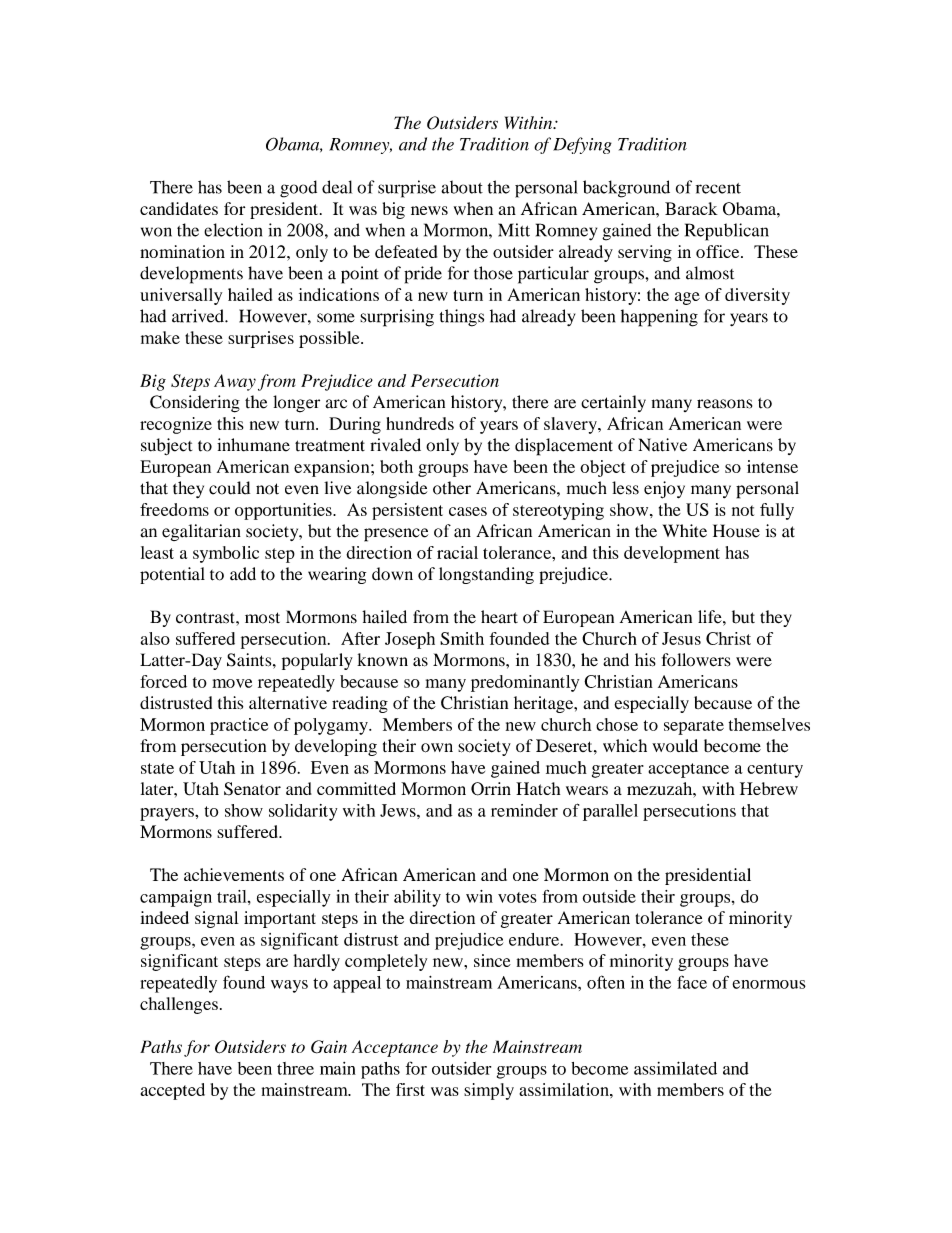 The image size is (952, 1233). I want to click on candidates, so click(179, 208).
